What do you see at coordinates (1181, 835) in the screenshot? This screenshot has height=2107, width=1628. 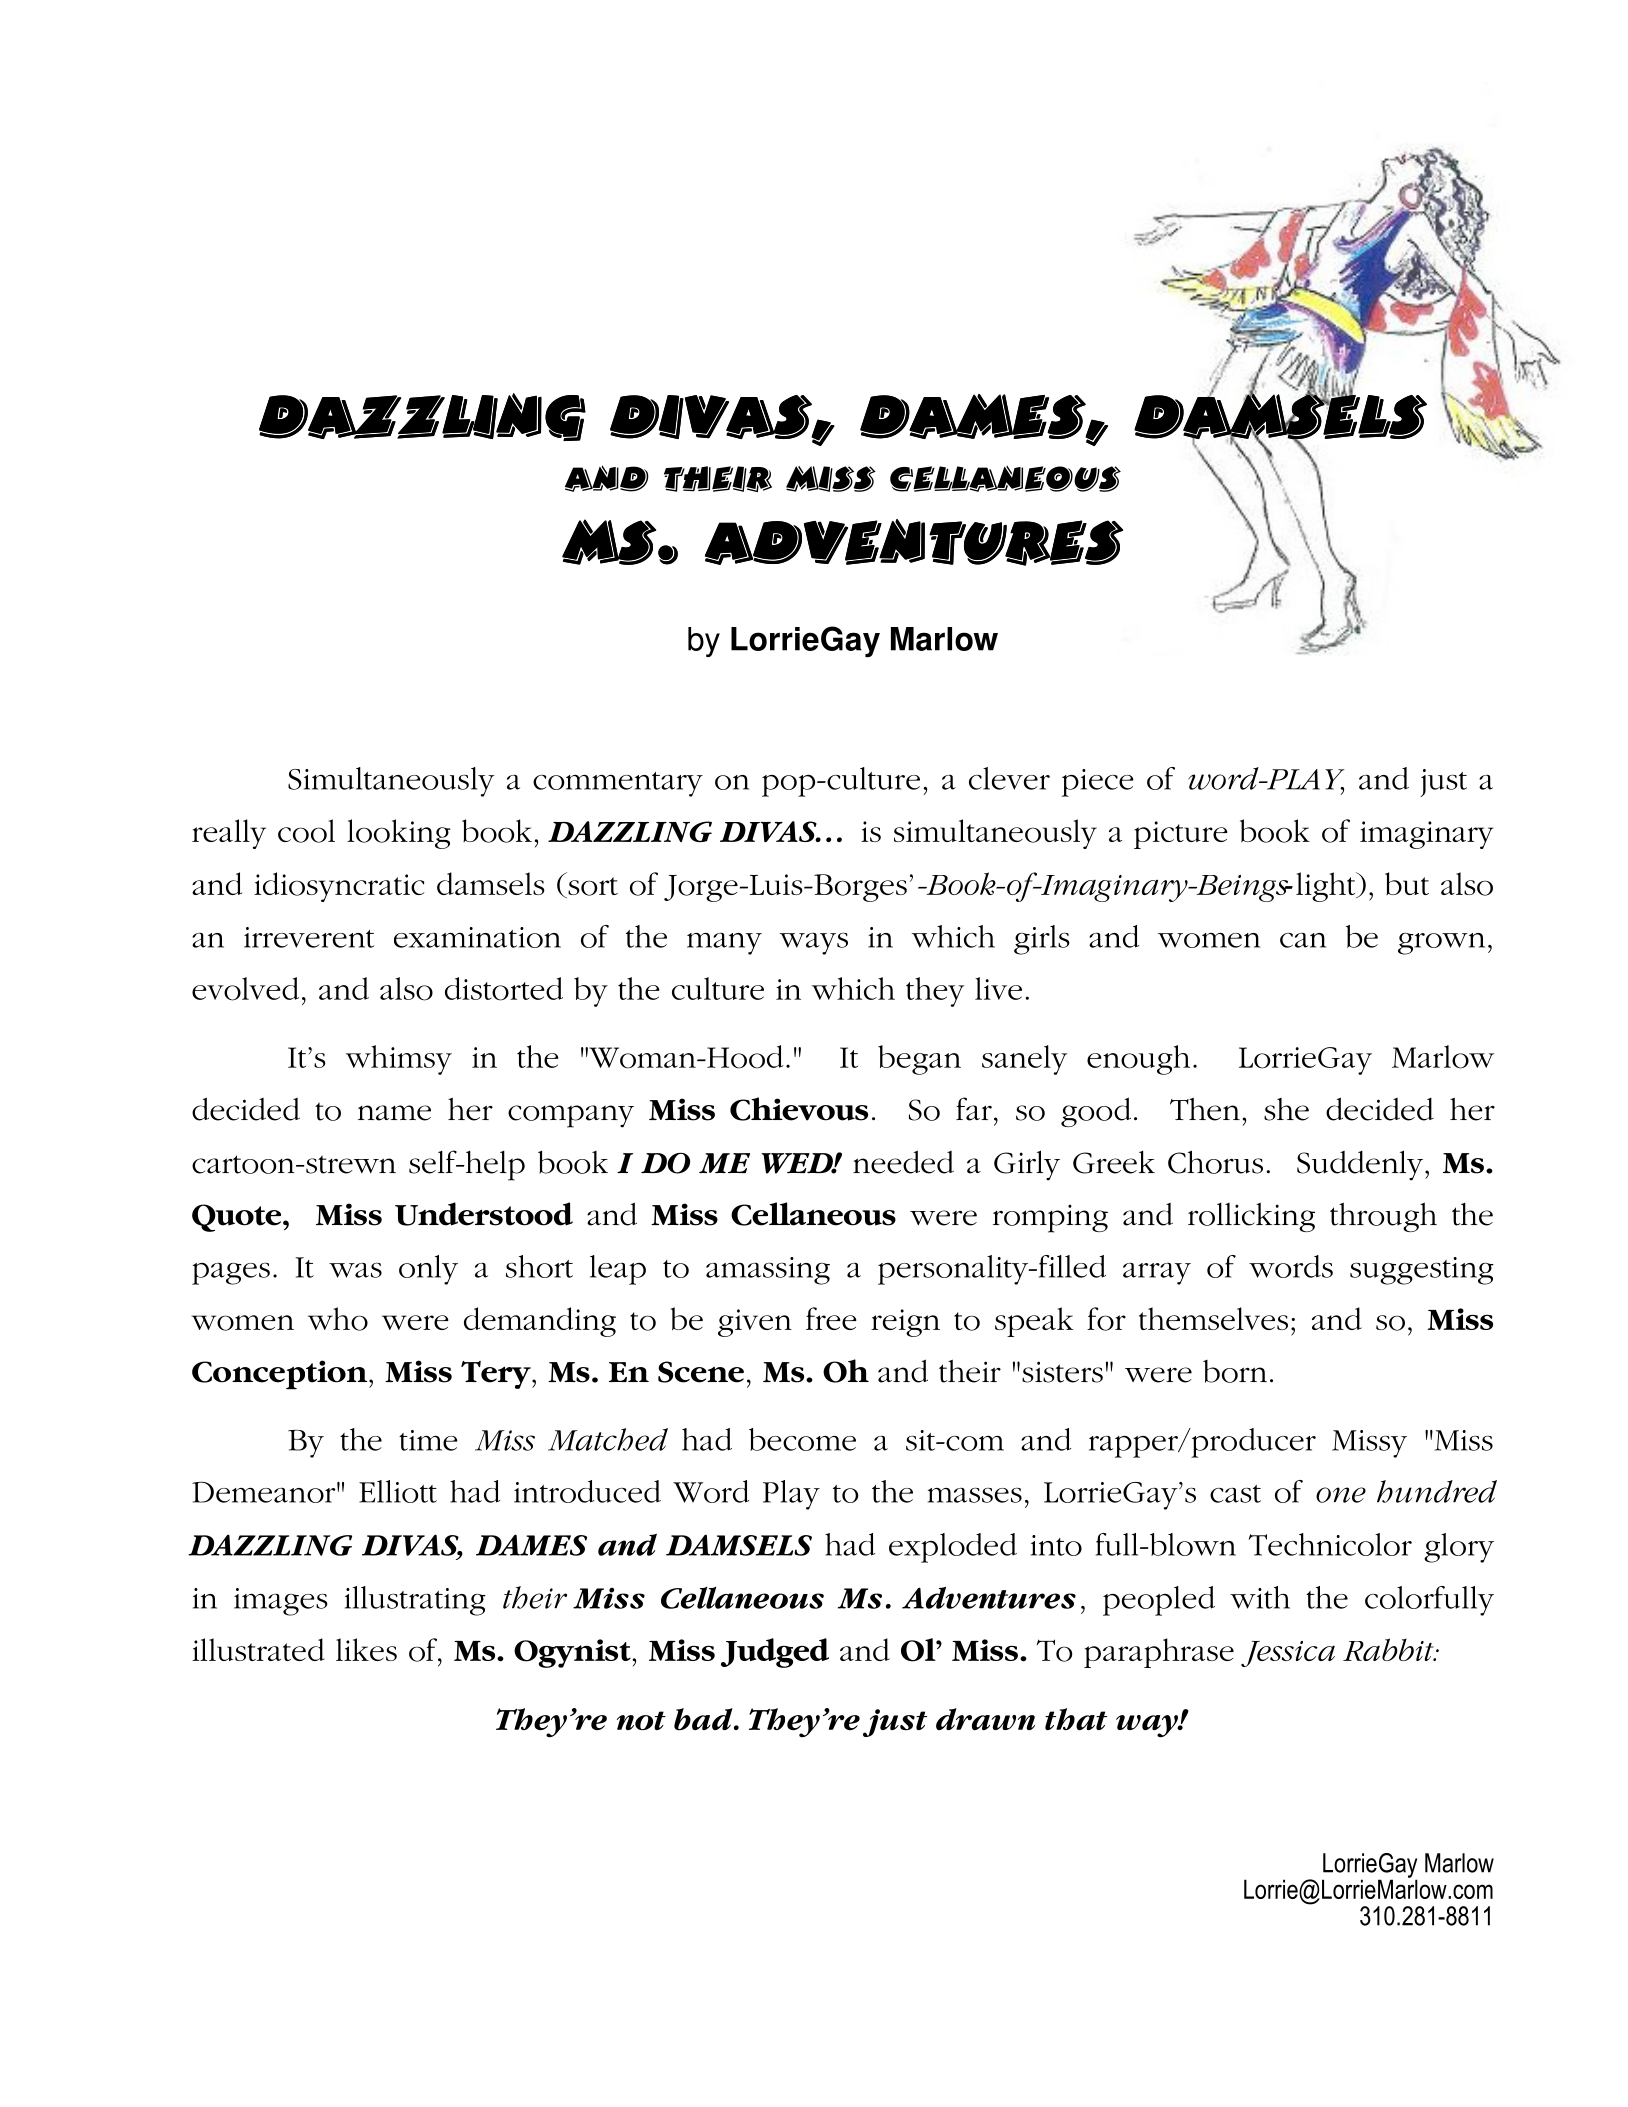 I see `picture` at bounding box center [1181, 835].
